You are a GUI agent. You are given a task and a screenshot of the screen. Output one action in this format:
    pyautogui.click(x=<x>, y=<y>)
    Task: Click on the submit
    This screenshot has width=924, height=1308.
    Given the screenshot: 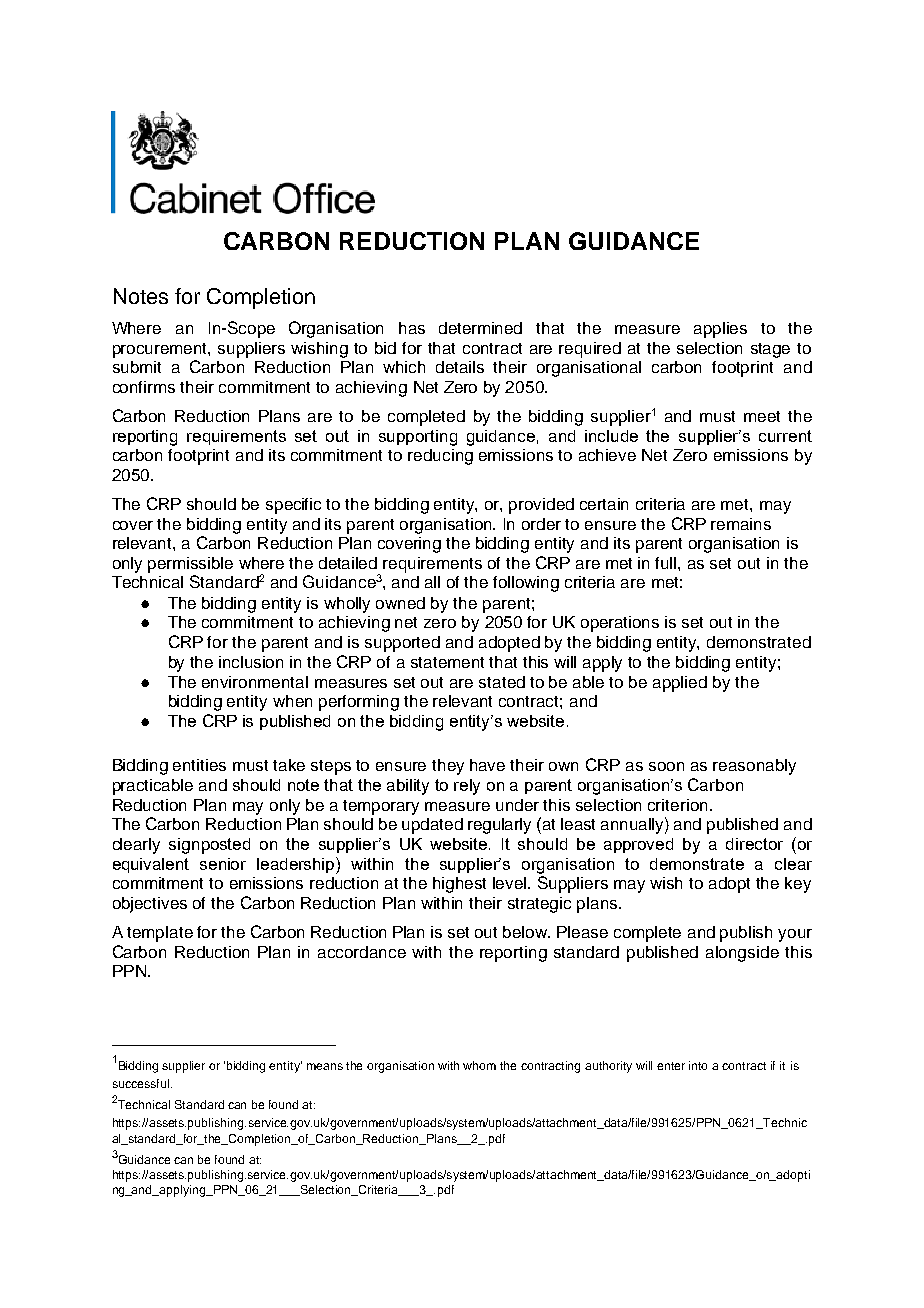 What is the action you would take?
    pyautogui.click(x=137, y=367)
